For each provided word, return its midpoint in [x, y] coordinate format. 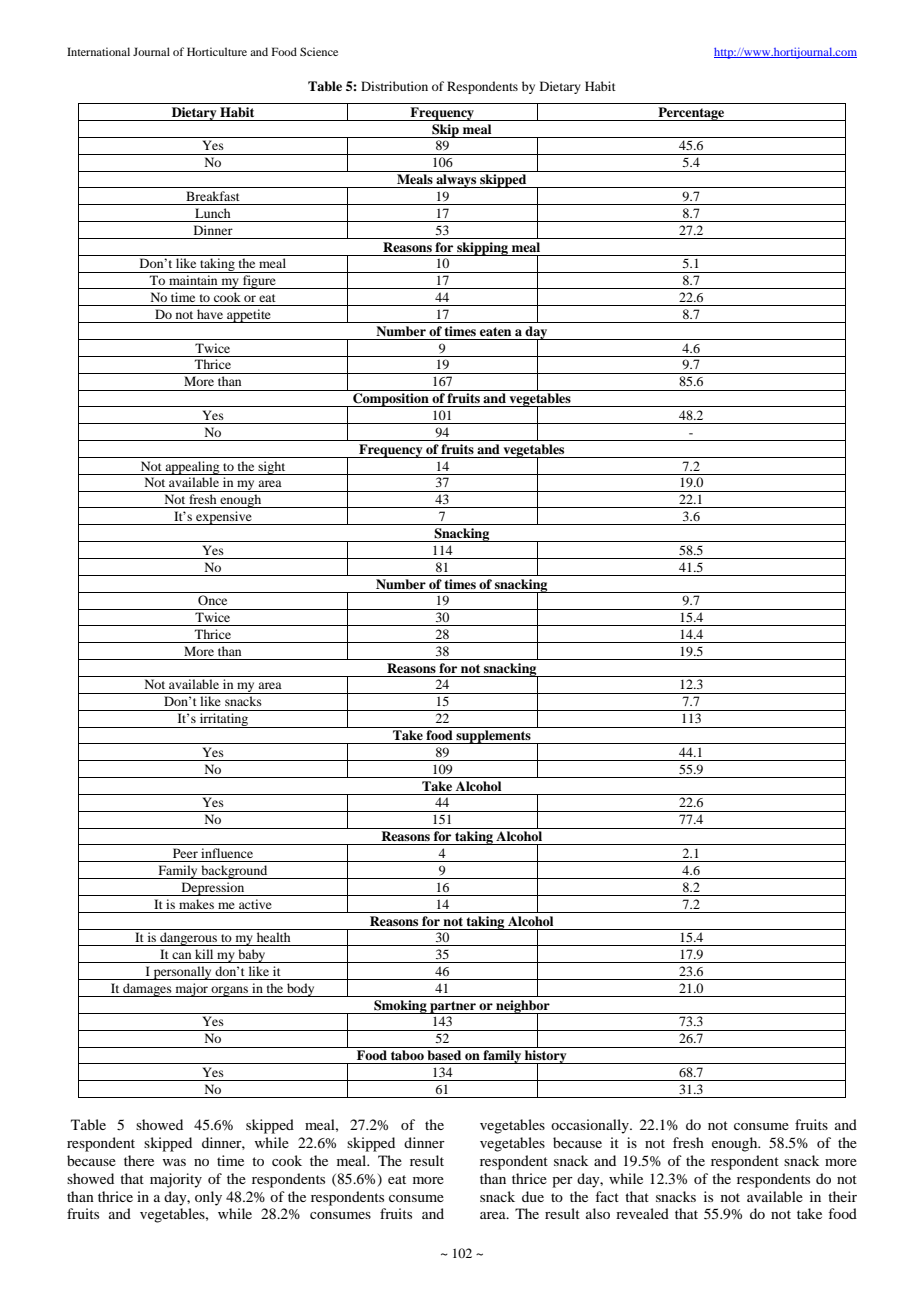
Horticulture [217, 51]
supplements [493, 737]
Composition [391, 400]
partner [453, 1007]
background [234, 872]
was [174, 1162]
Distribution [394, 86]
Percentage [691, 114]
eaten [495, 331]
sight [272, 468]
